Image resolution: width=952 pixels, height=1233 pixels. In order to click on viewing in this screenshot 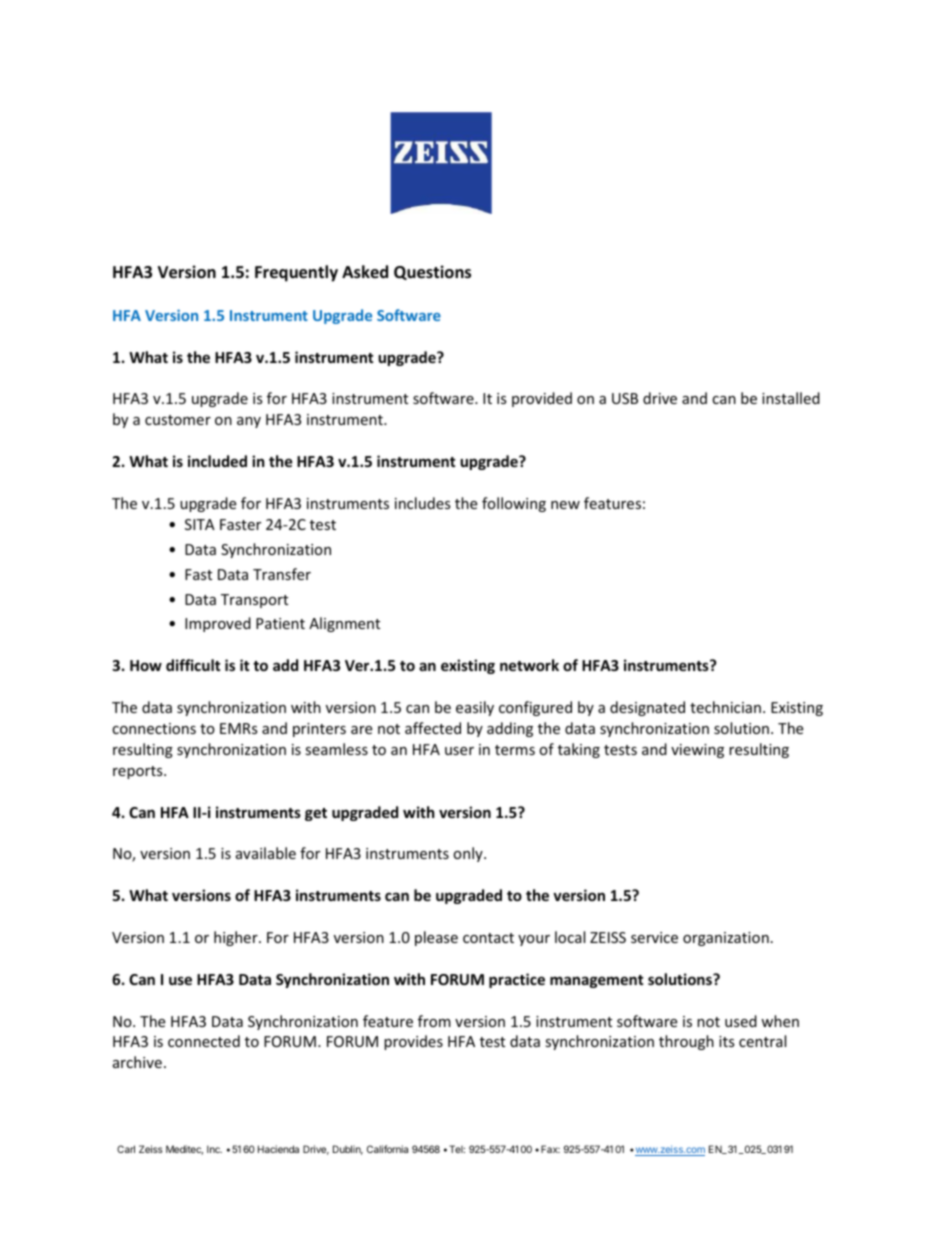, I will do `click(697, 751)`.
